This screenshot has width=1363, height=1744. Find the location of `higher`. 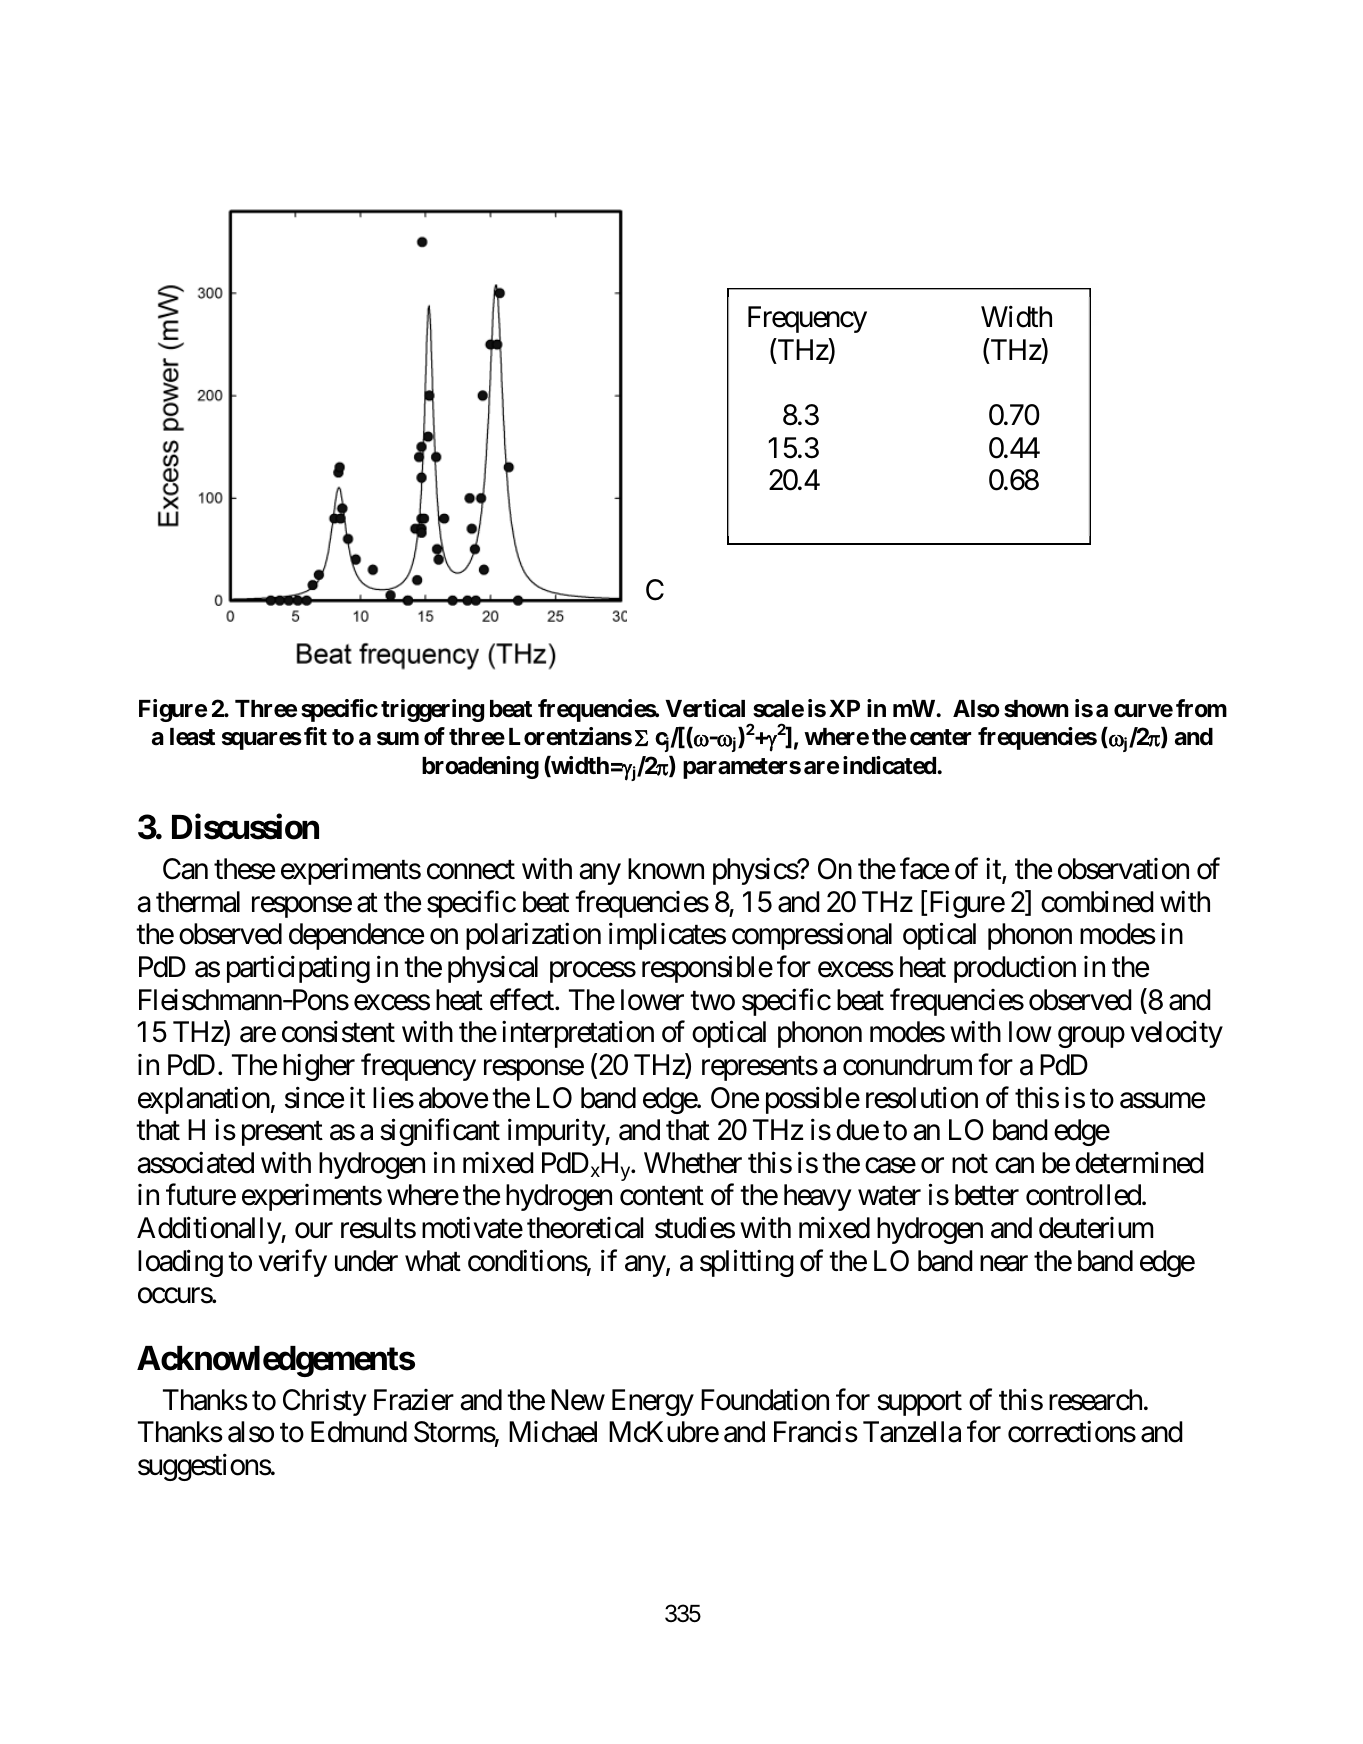

higher is located at coordinates (319, 1067).
